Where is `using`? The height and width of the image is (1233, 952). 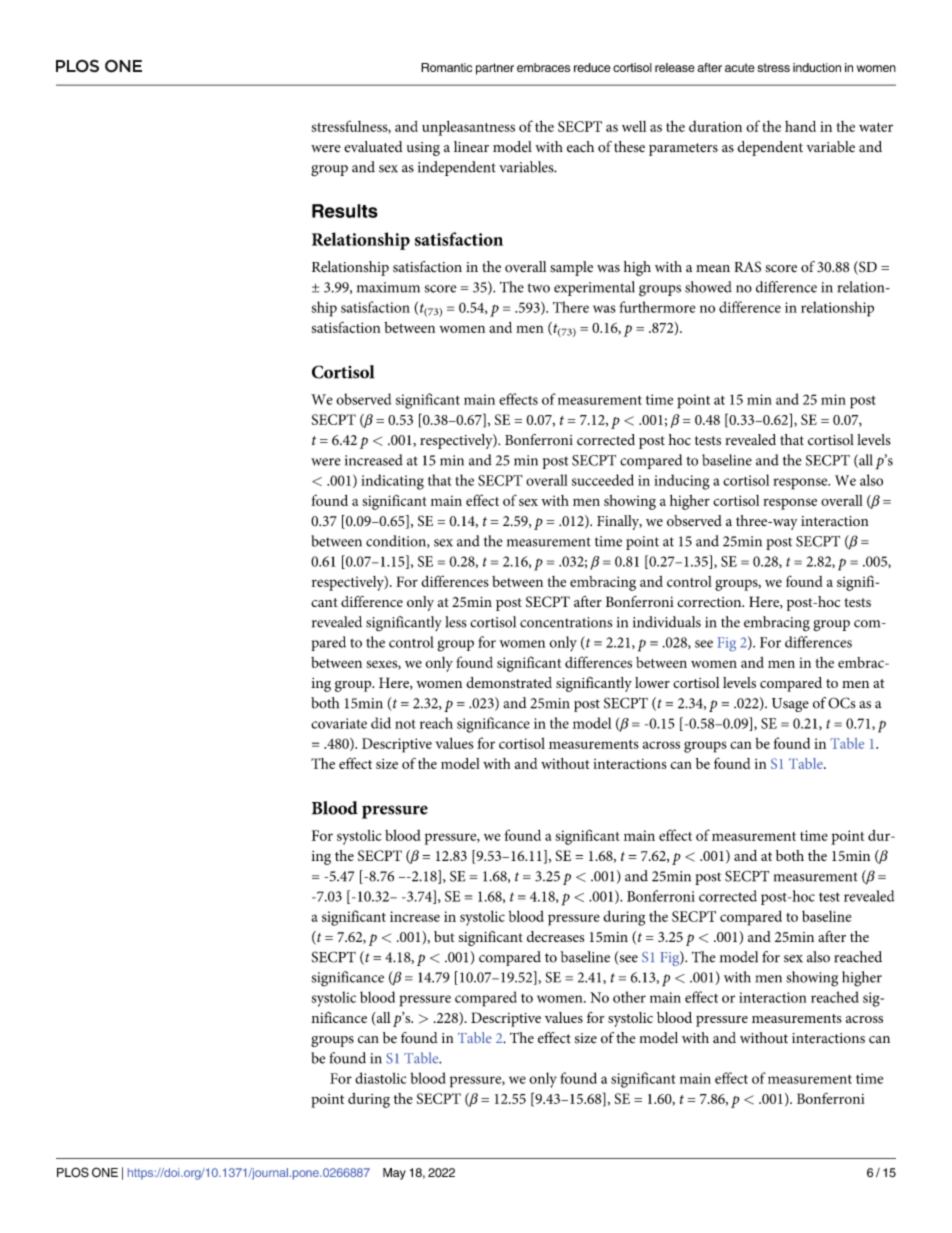
using is located at coordinates (423, 149).
